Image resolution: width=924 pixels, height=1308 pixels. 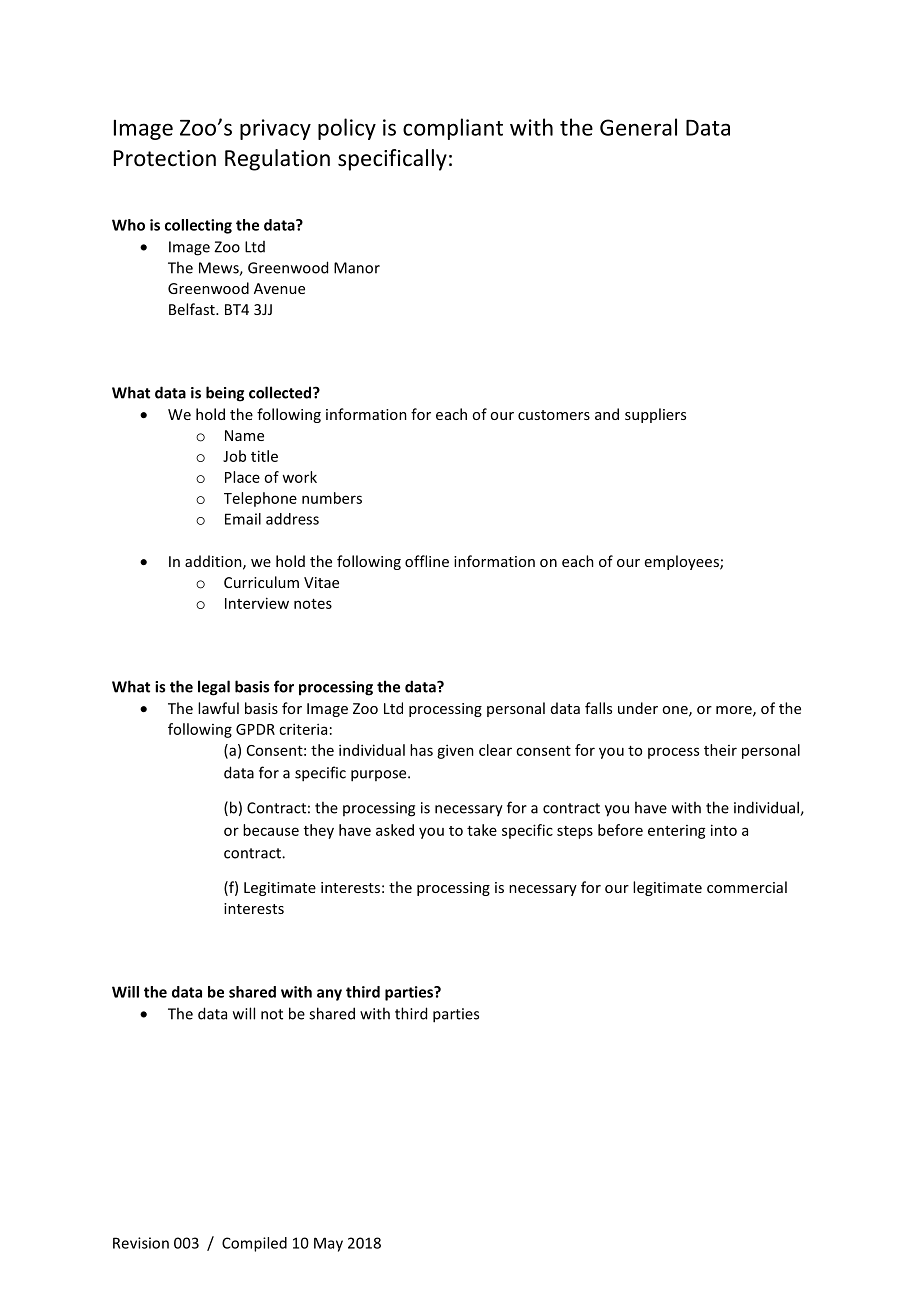 What do you see at coordinates (747, 887) in the screenshot?
I see `commercial` at bounding box center [747, 887].
